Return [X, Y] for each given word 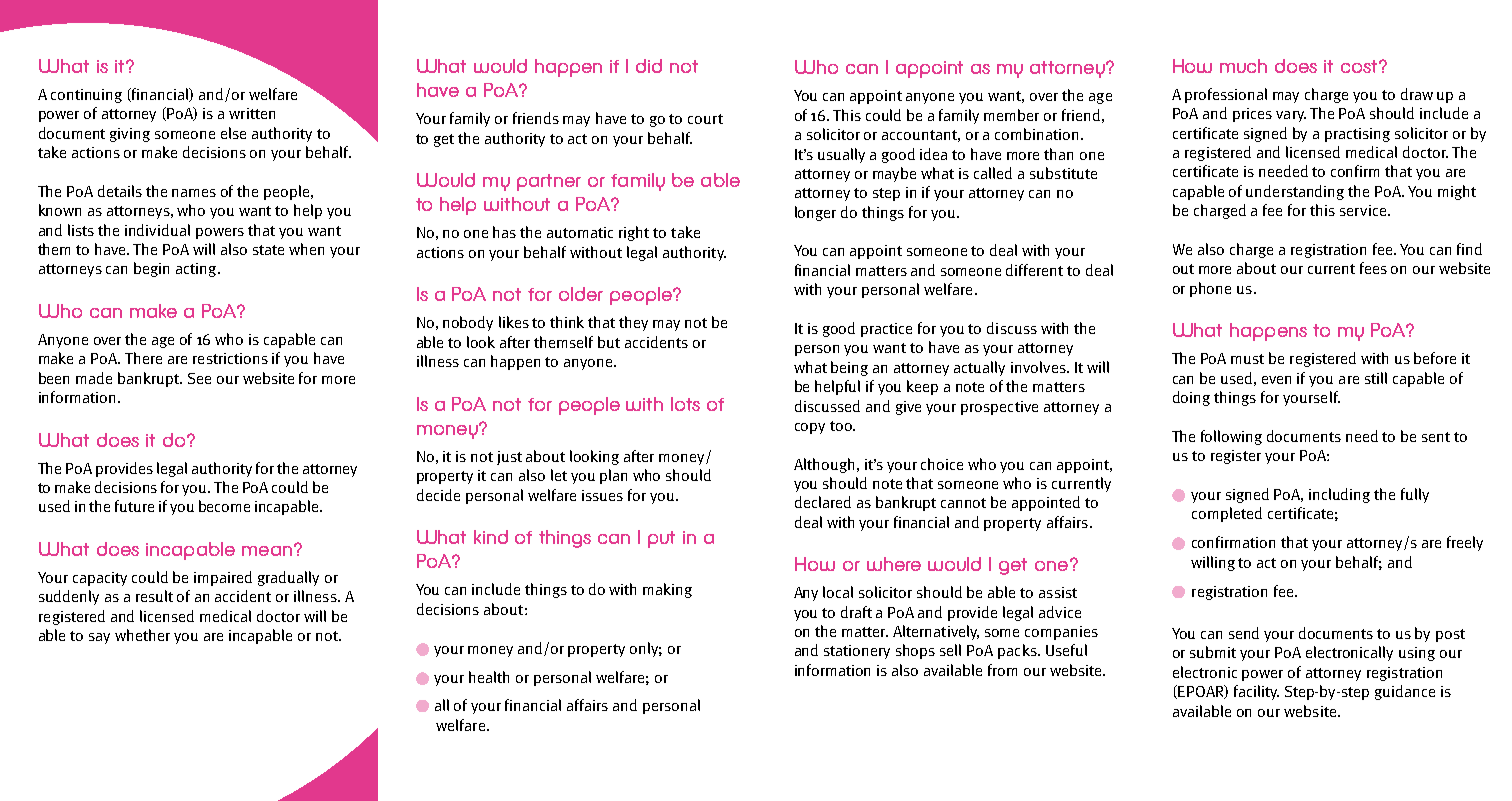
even [1276, 380]
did [649, 66]
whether [142, 635]
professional [1226, 95]
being [849, 368]
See [199, 378]
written [252, 113]
